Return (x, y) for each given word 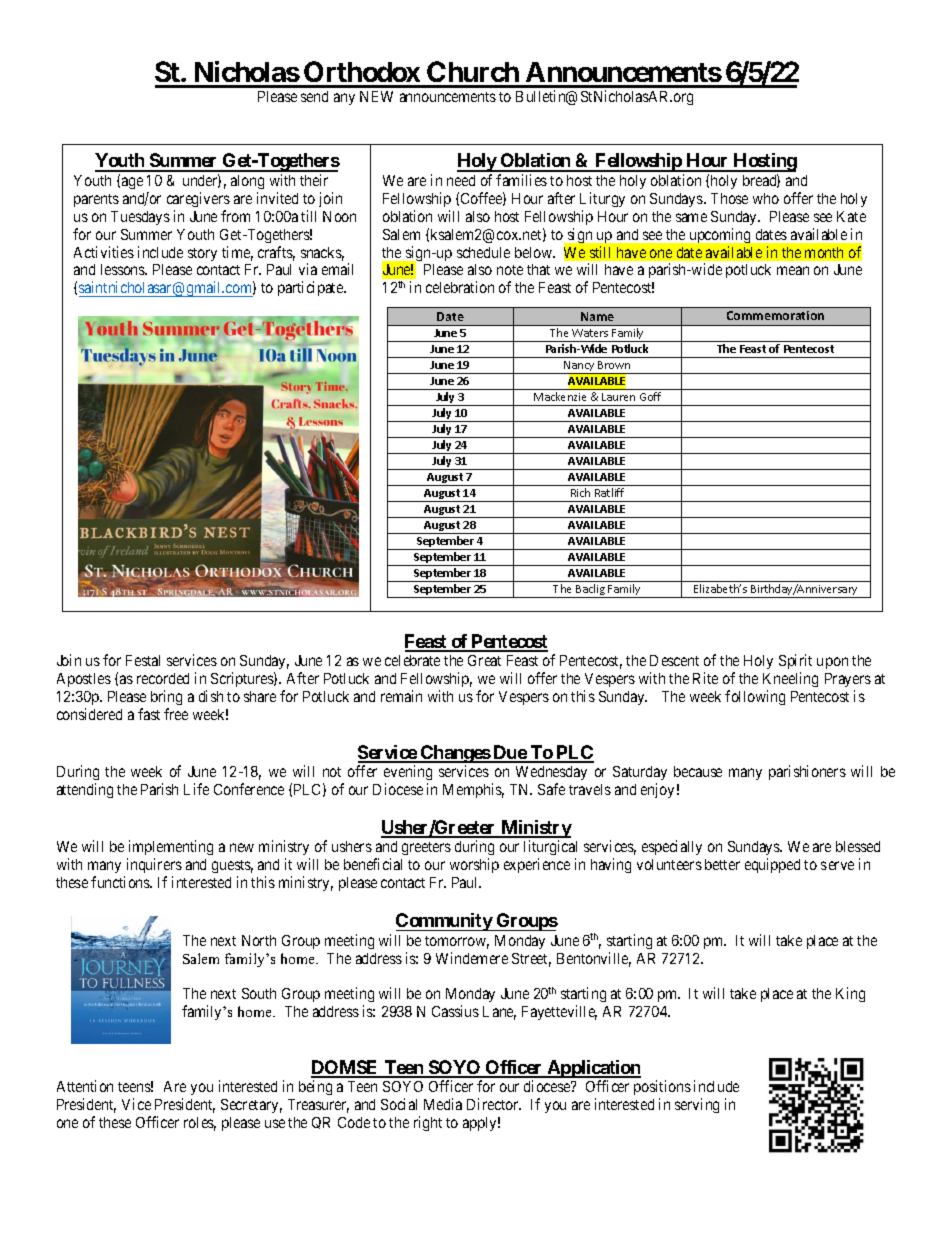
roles (200, 1124)
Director (494, 1104)
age (132, 183)
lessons (124, 269)
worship (474, 865)
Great (484, 660)
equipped (772, 865)
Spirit (795, 663)
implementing (170, 849)
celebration (460, 287)
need (461, 180)
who (766, 198)
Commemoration (775, 315)
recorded (163, 678)
